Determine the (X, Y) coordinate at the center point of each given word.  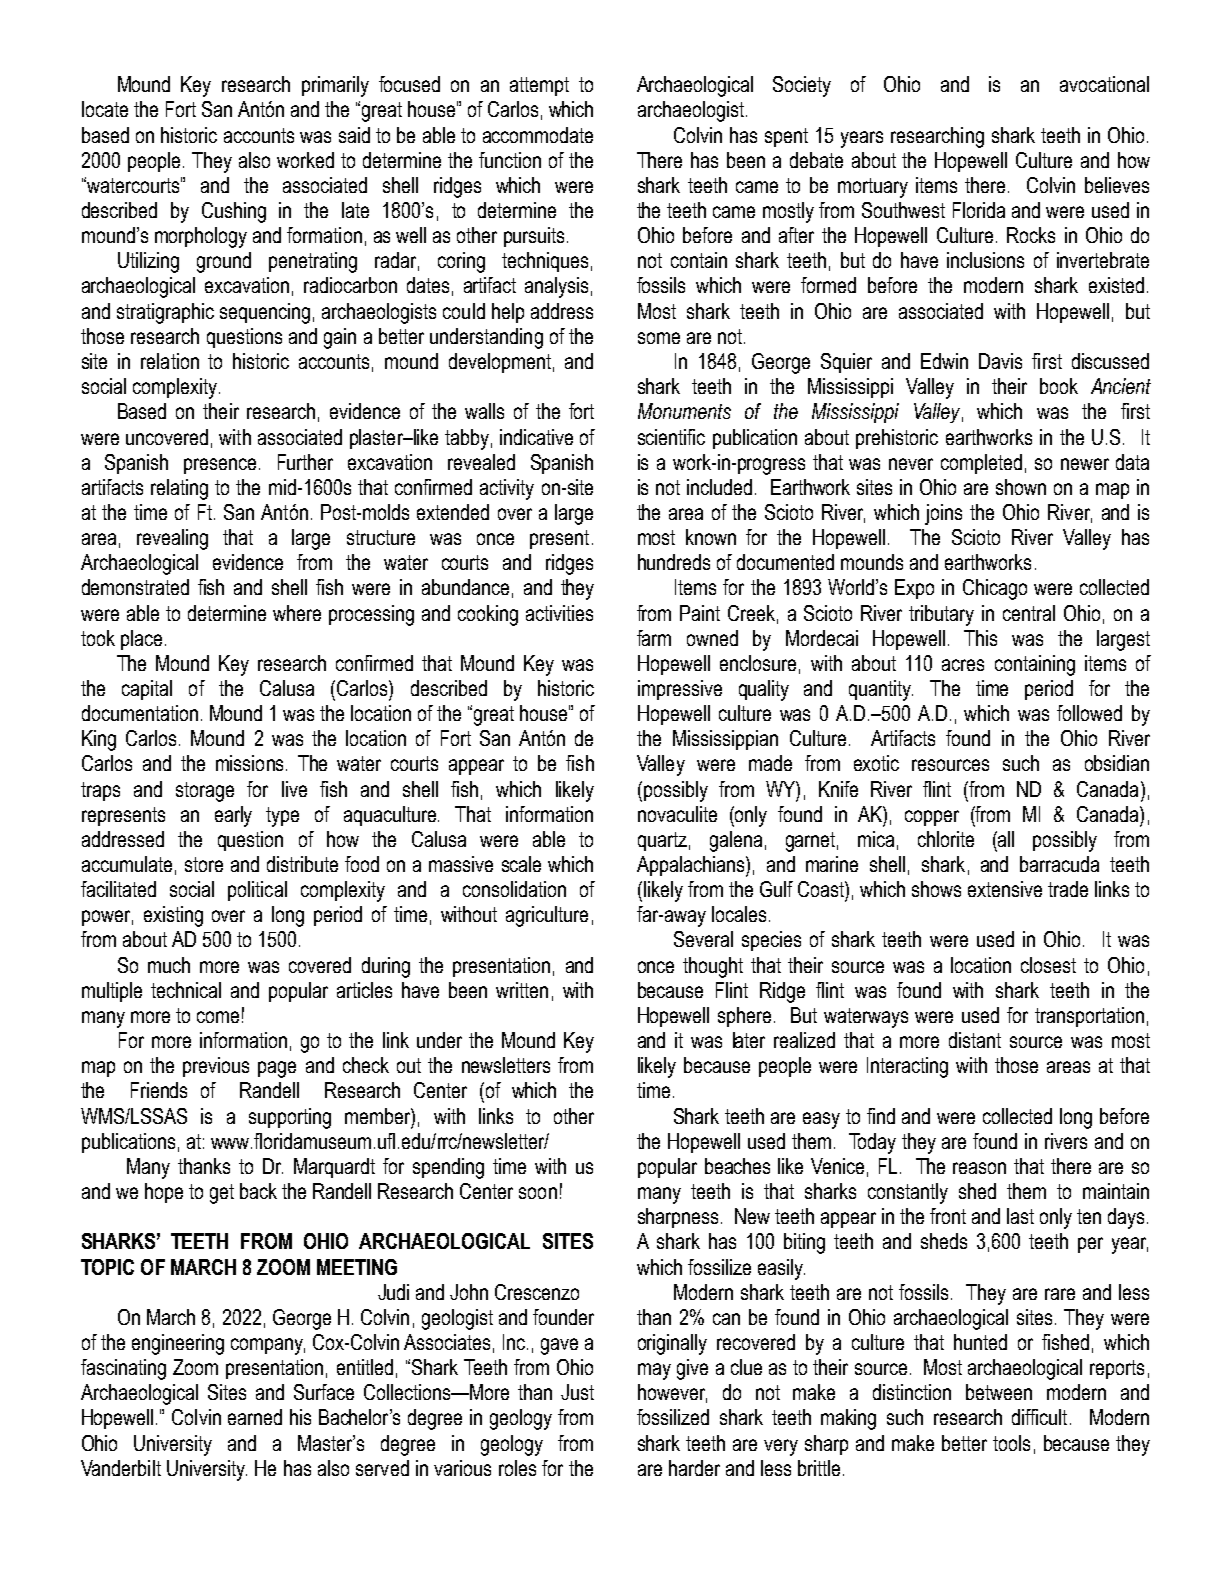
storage (205, 792)
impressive (680, 690)
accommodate (538, 135)
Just (577, 1392)
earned (255, 1417)
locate (105, 109)
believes (1117, 185)
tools (1011, 1443)
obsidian (1117, 763)
